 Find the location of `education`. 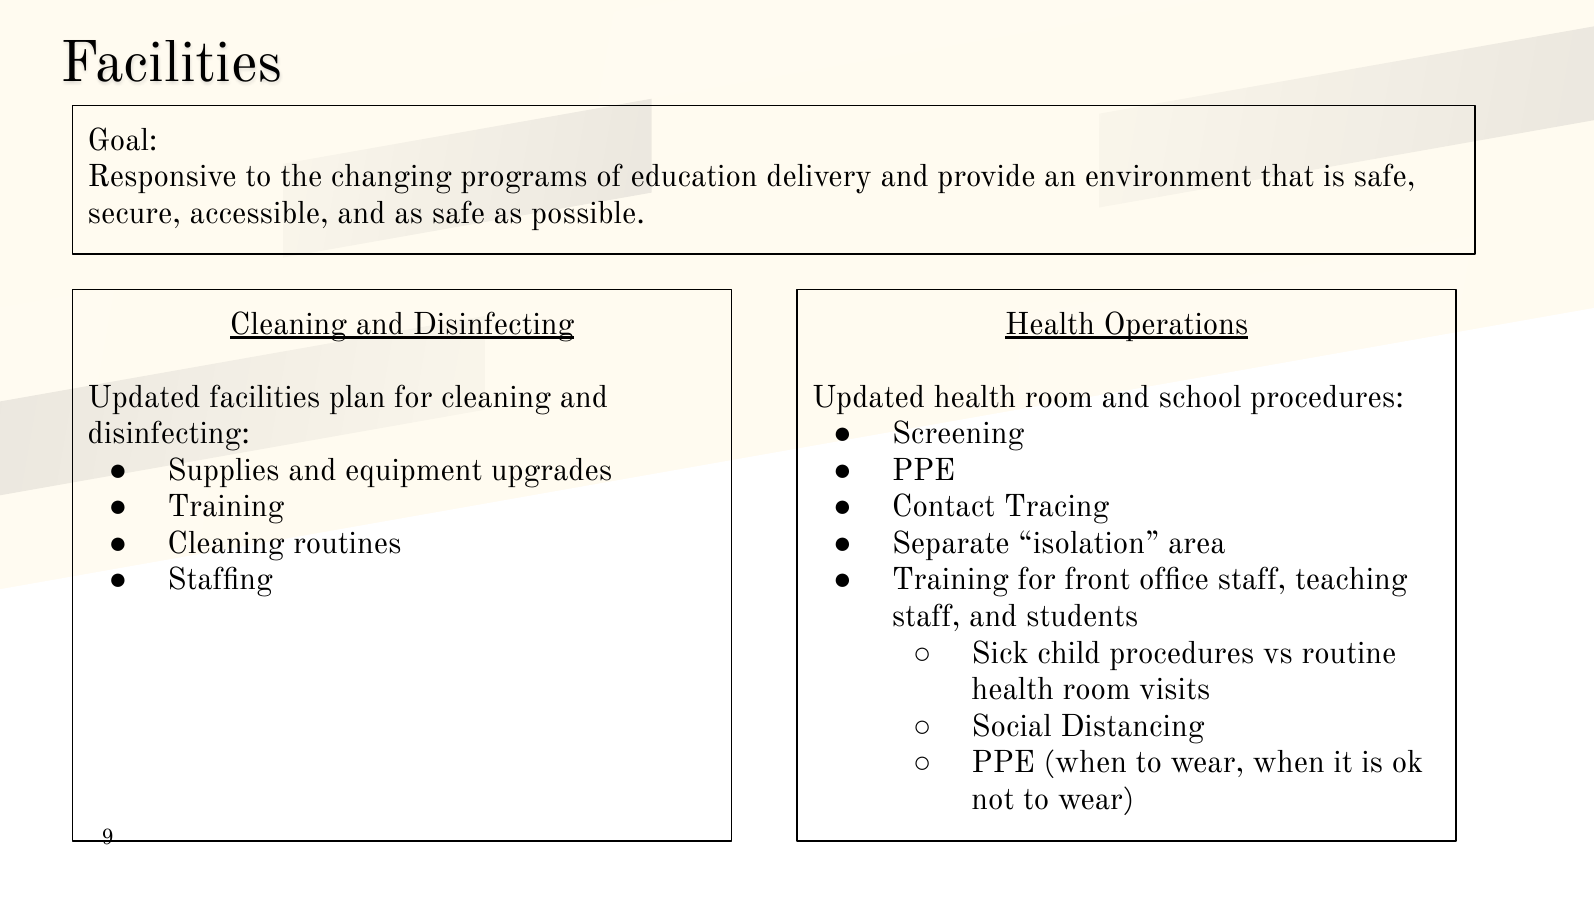

education is located at coordinates (694, 175).
